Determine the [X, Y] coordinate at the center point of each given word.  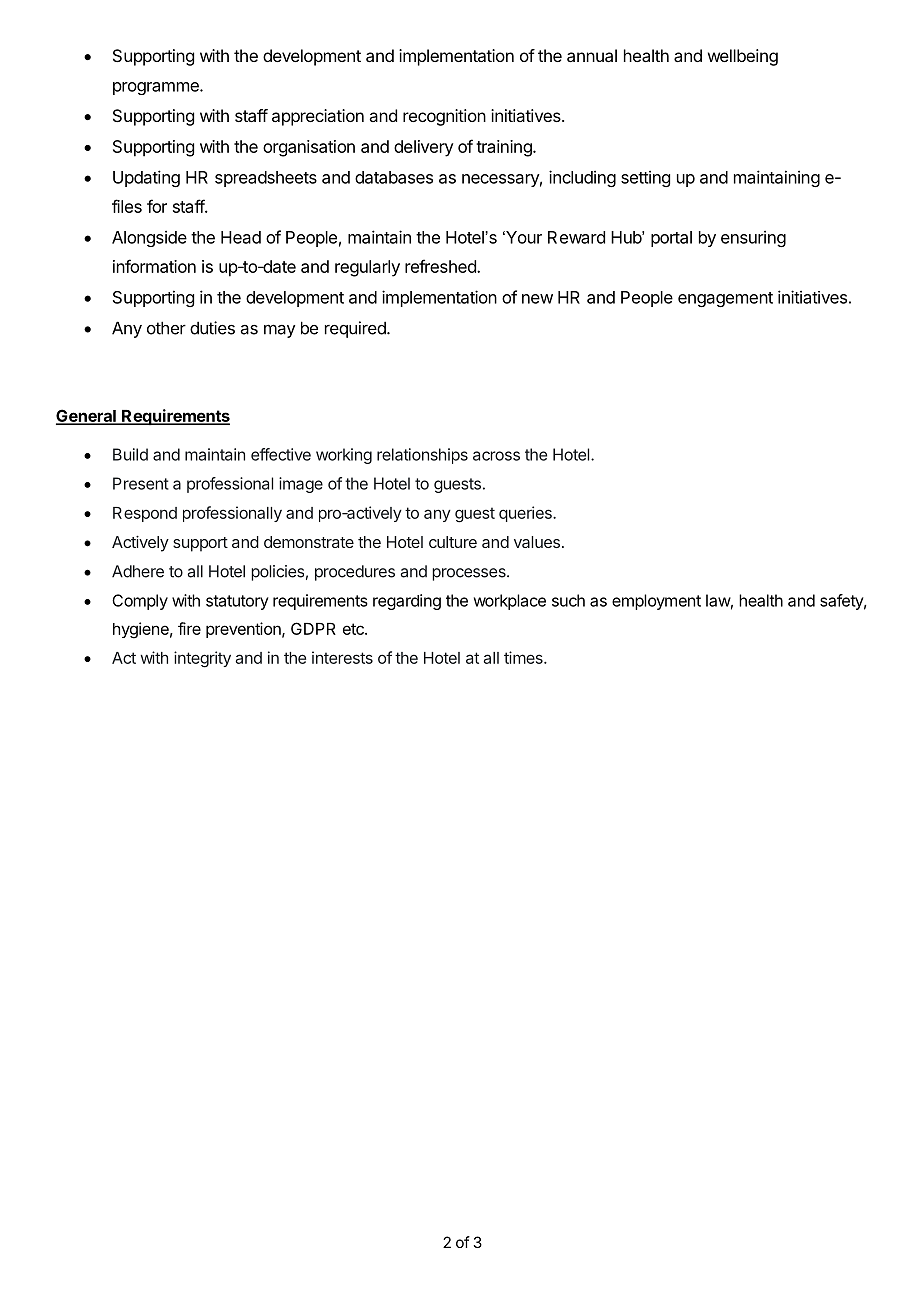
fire [189, 628]
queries [526, 514]
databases [394, 177]
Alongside [149, 238]
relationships [422, 456]
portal [671, 239]
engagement [725, 299]
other [166, 328]
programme [157, 88]
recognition [444, 117]
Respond [145, 514]
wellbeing [743, 57]
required [356, 329]
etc [354, 629]
